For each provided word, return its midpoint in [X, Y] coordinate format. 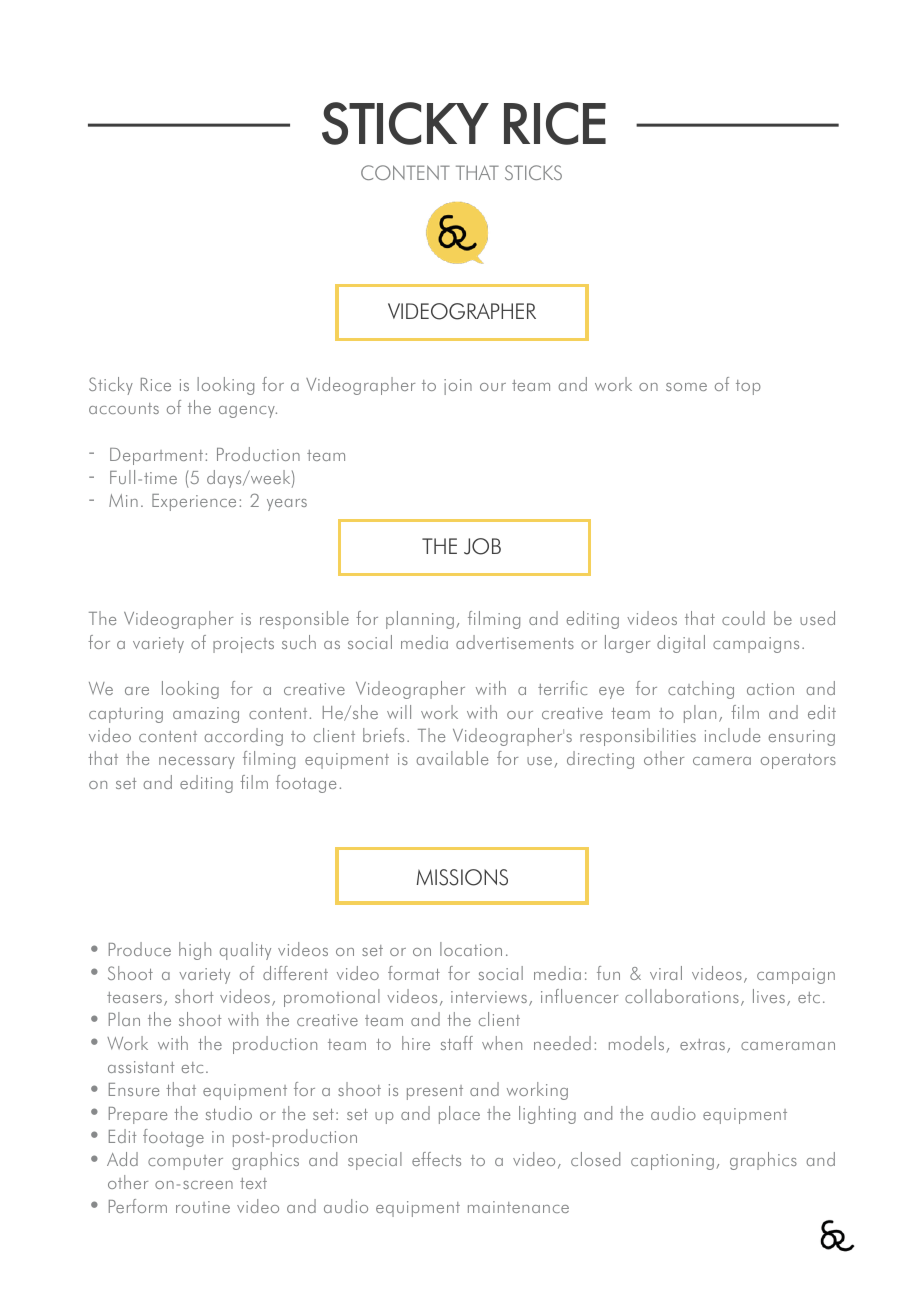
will [399, 712]
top [748, 387]
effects [436, 1159]
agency [248, 412]
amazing [206, 715]
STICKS [533, 172]
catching [701, 690]
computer [185, 1162]
